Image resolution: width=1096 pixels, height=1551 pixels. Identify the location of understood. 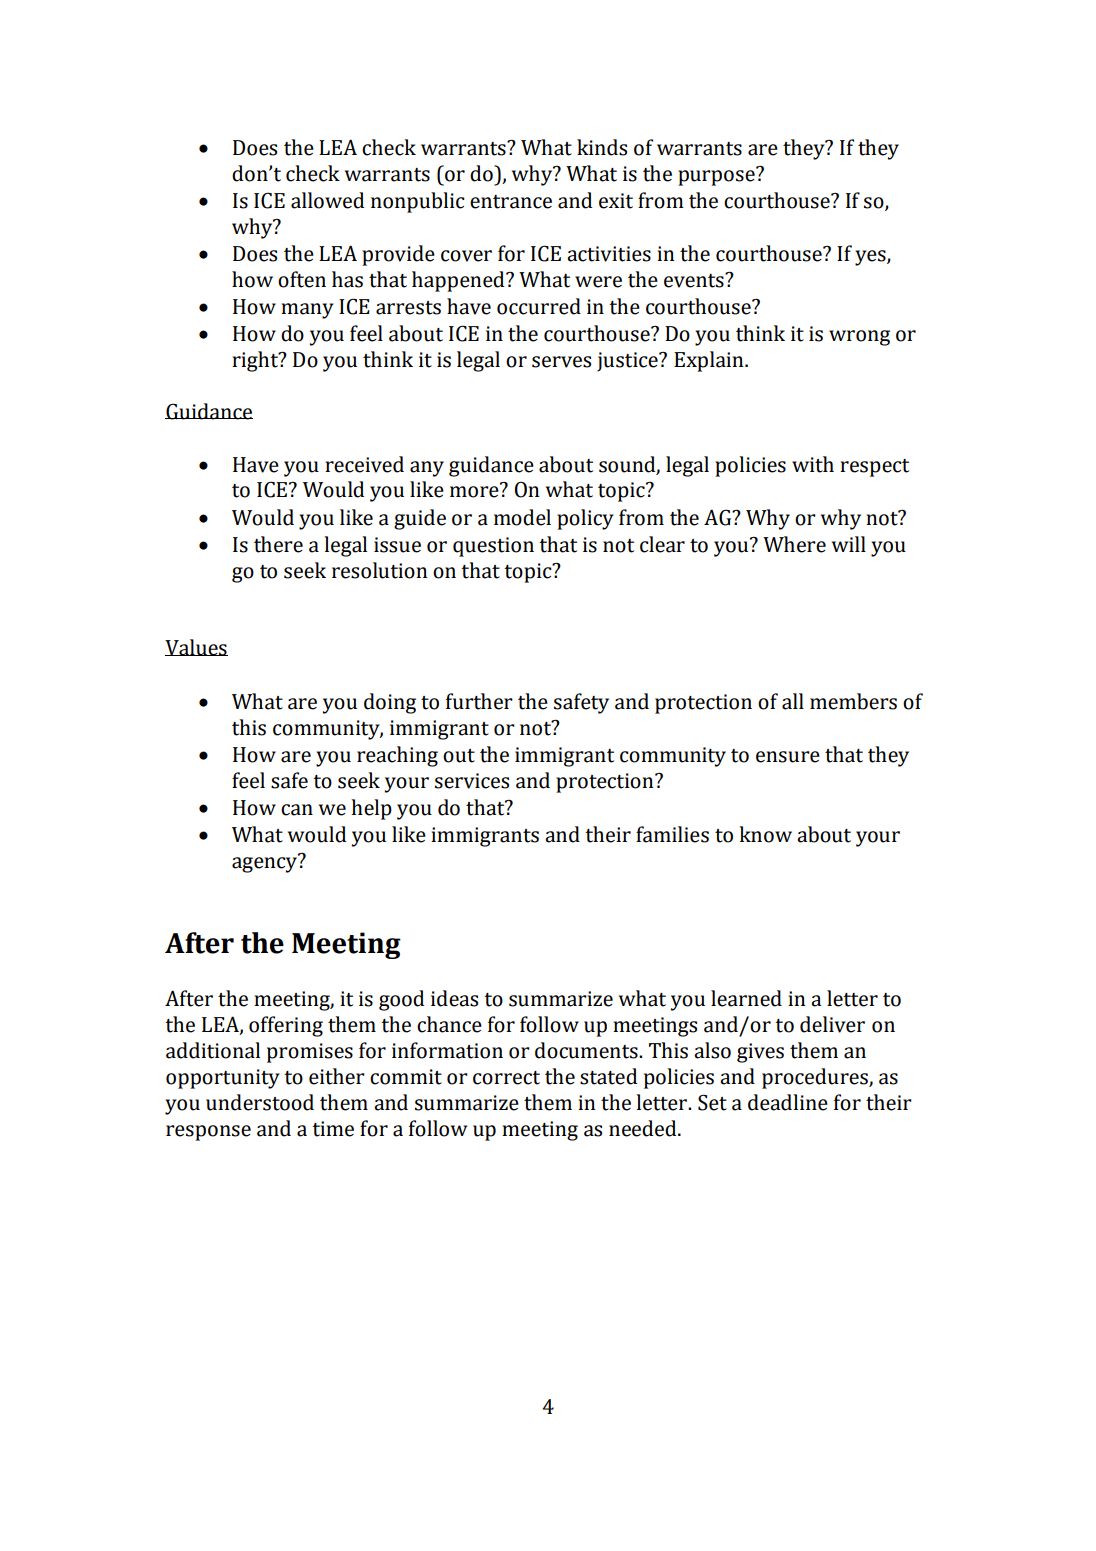
(260, 1102).
